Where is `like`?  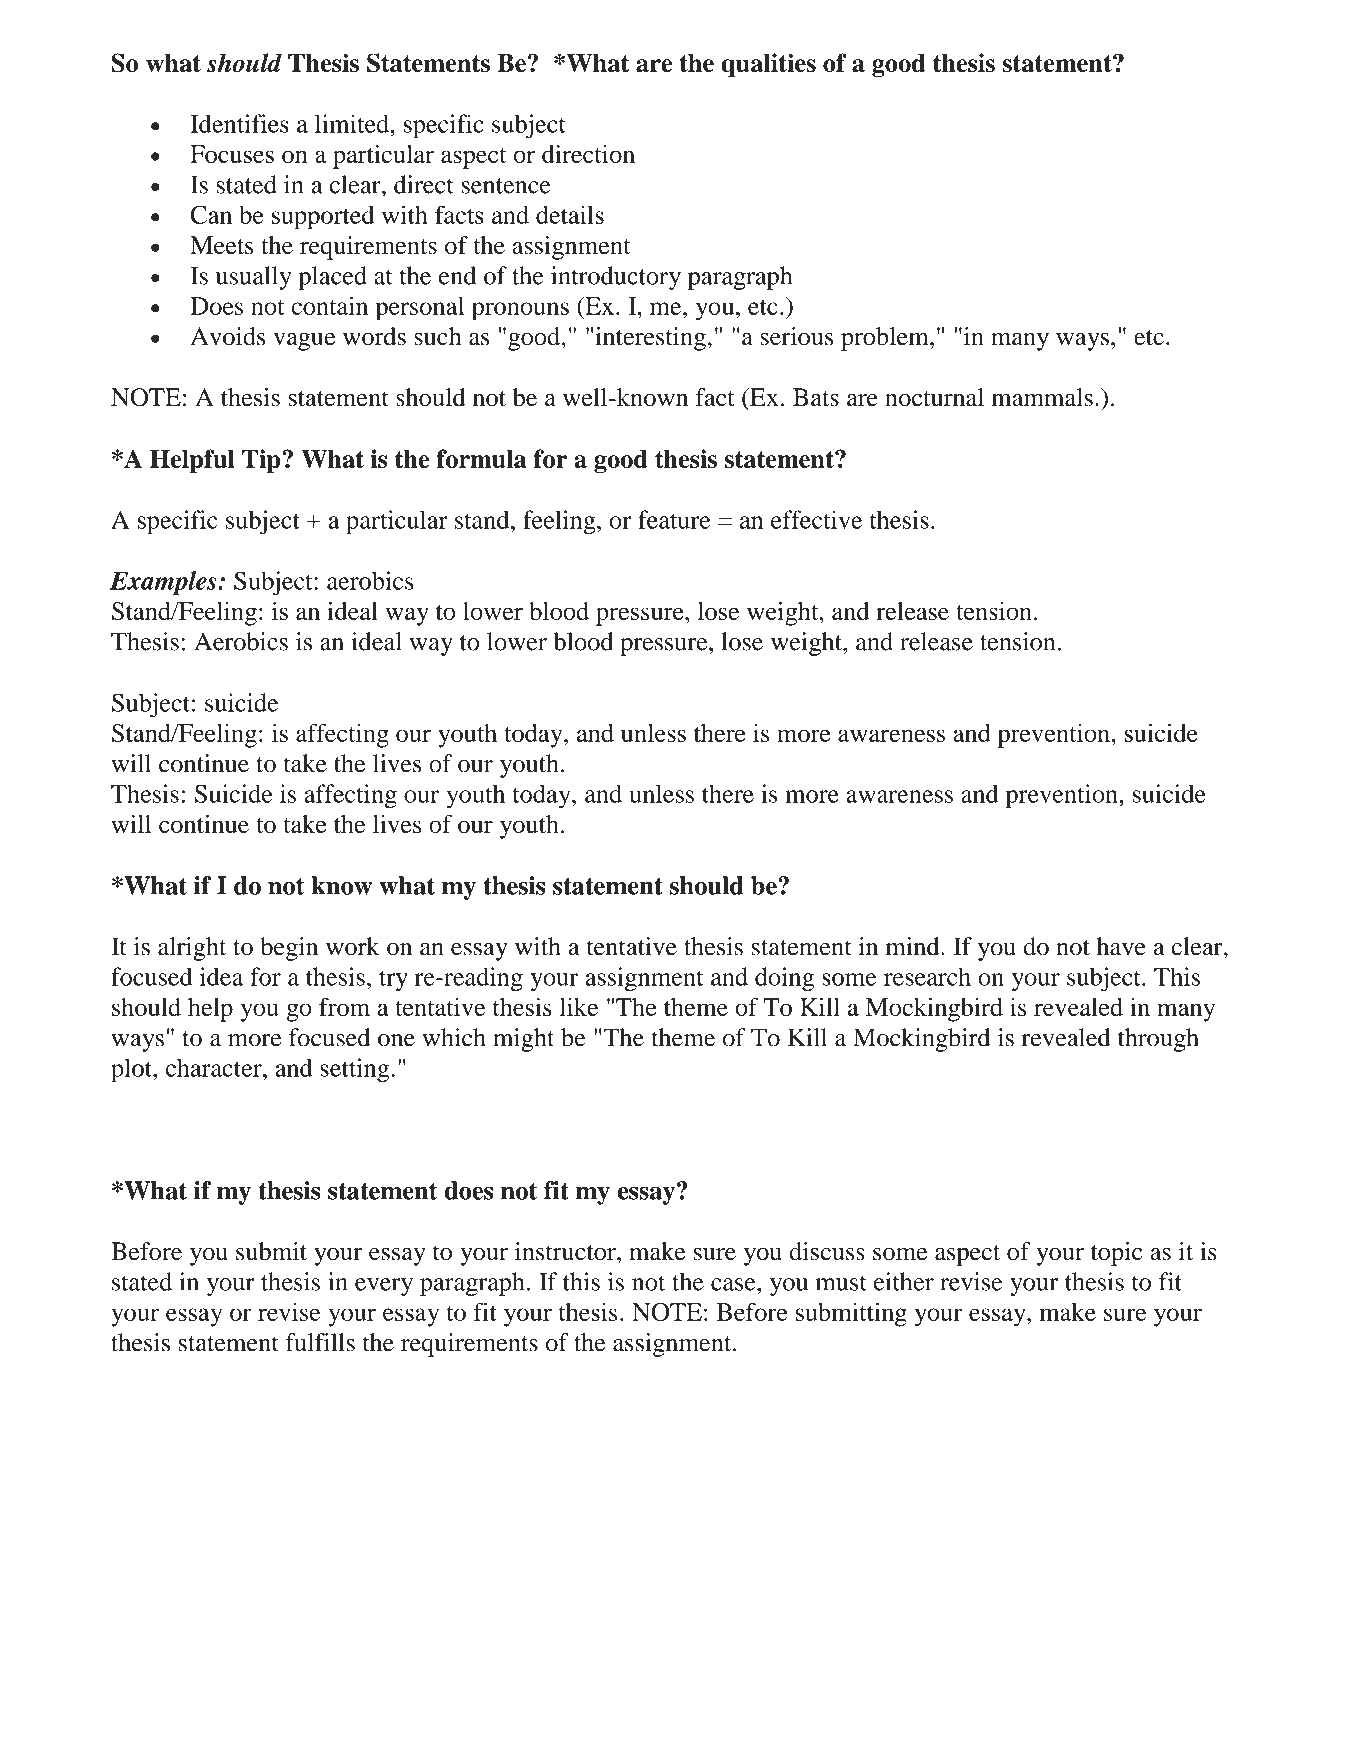
like is located at coordinates (579, 1007).
